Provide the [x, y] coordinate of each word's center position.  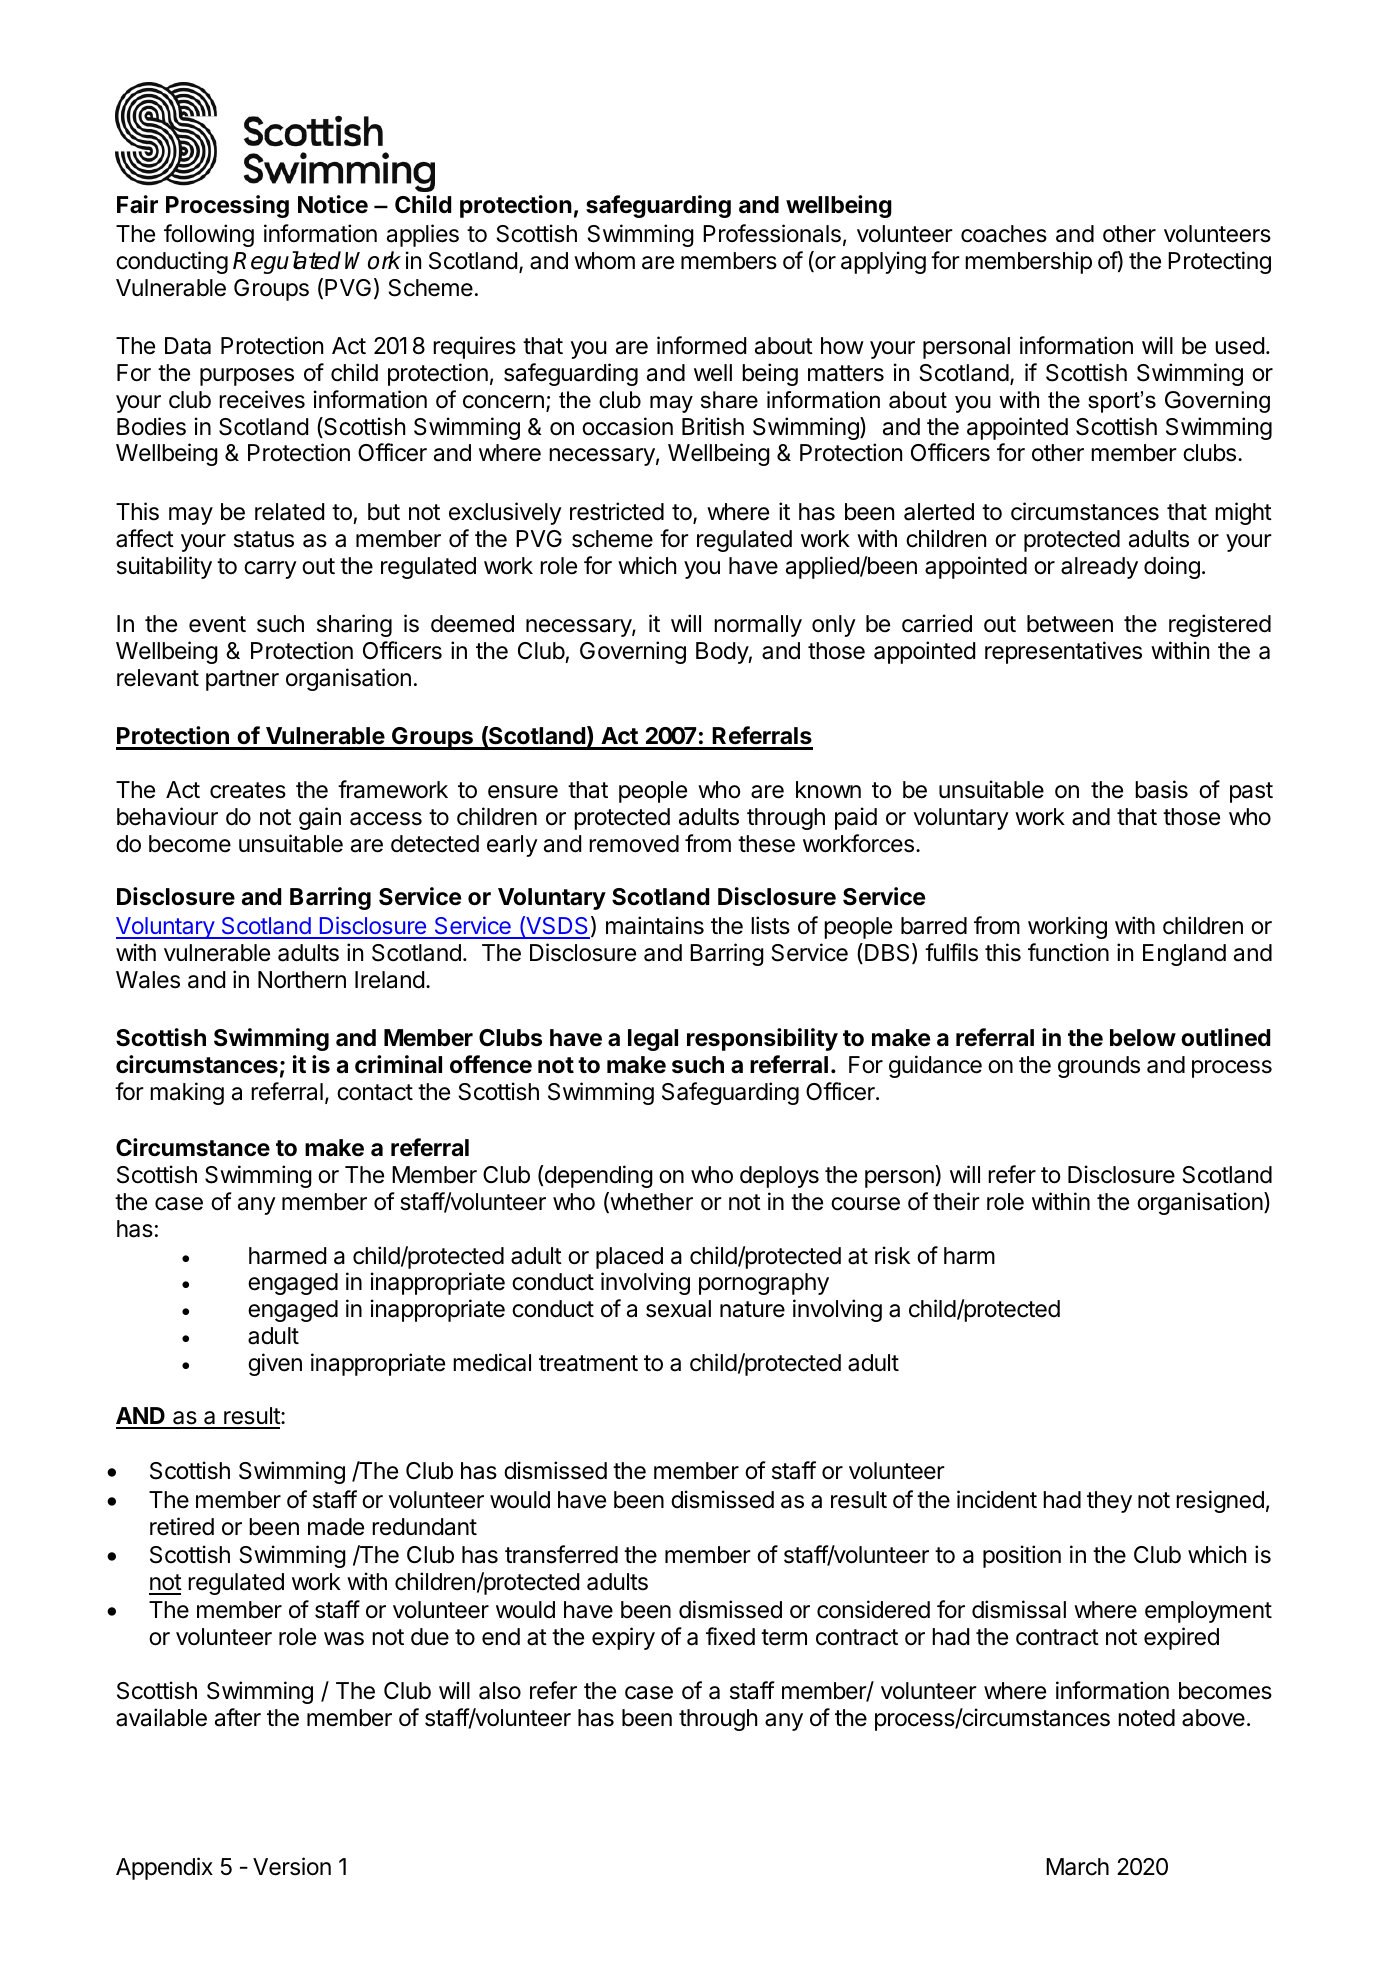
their [956, 1201]
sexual [678, 1309]
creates [248, 790]
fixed [730, 1636]
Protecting [1219, 262]
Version [292, 1866]
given [275, 1364]
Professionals [772, 233]
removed [634, 844]
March [1077, 1867]
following [209, 235]
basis [1161, 789]
